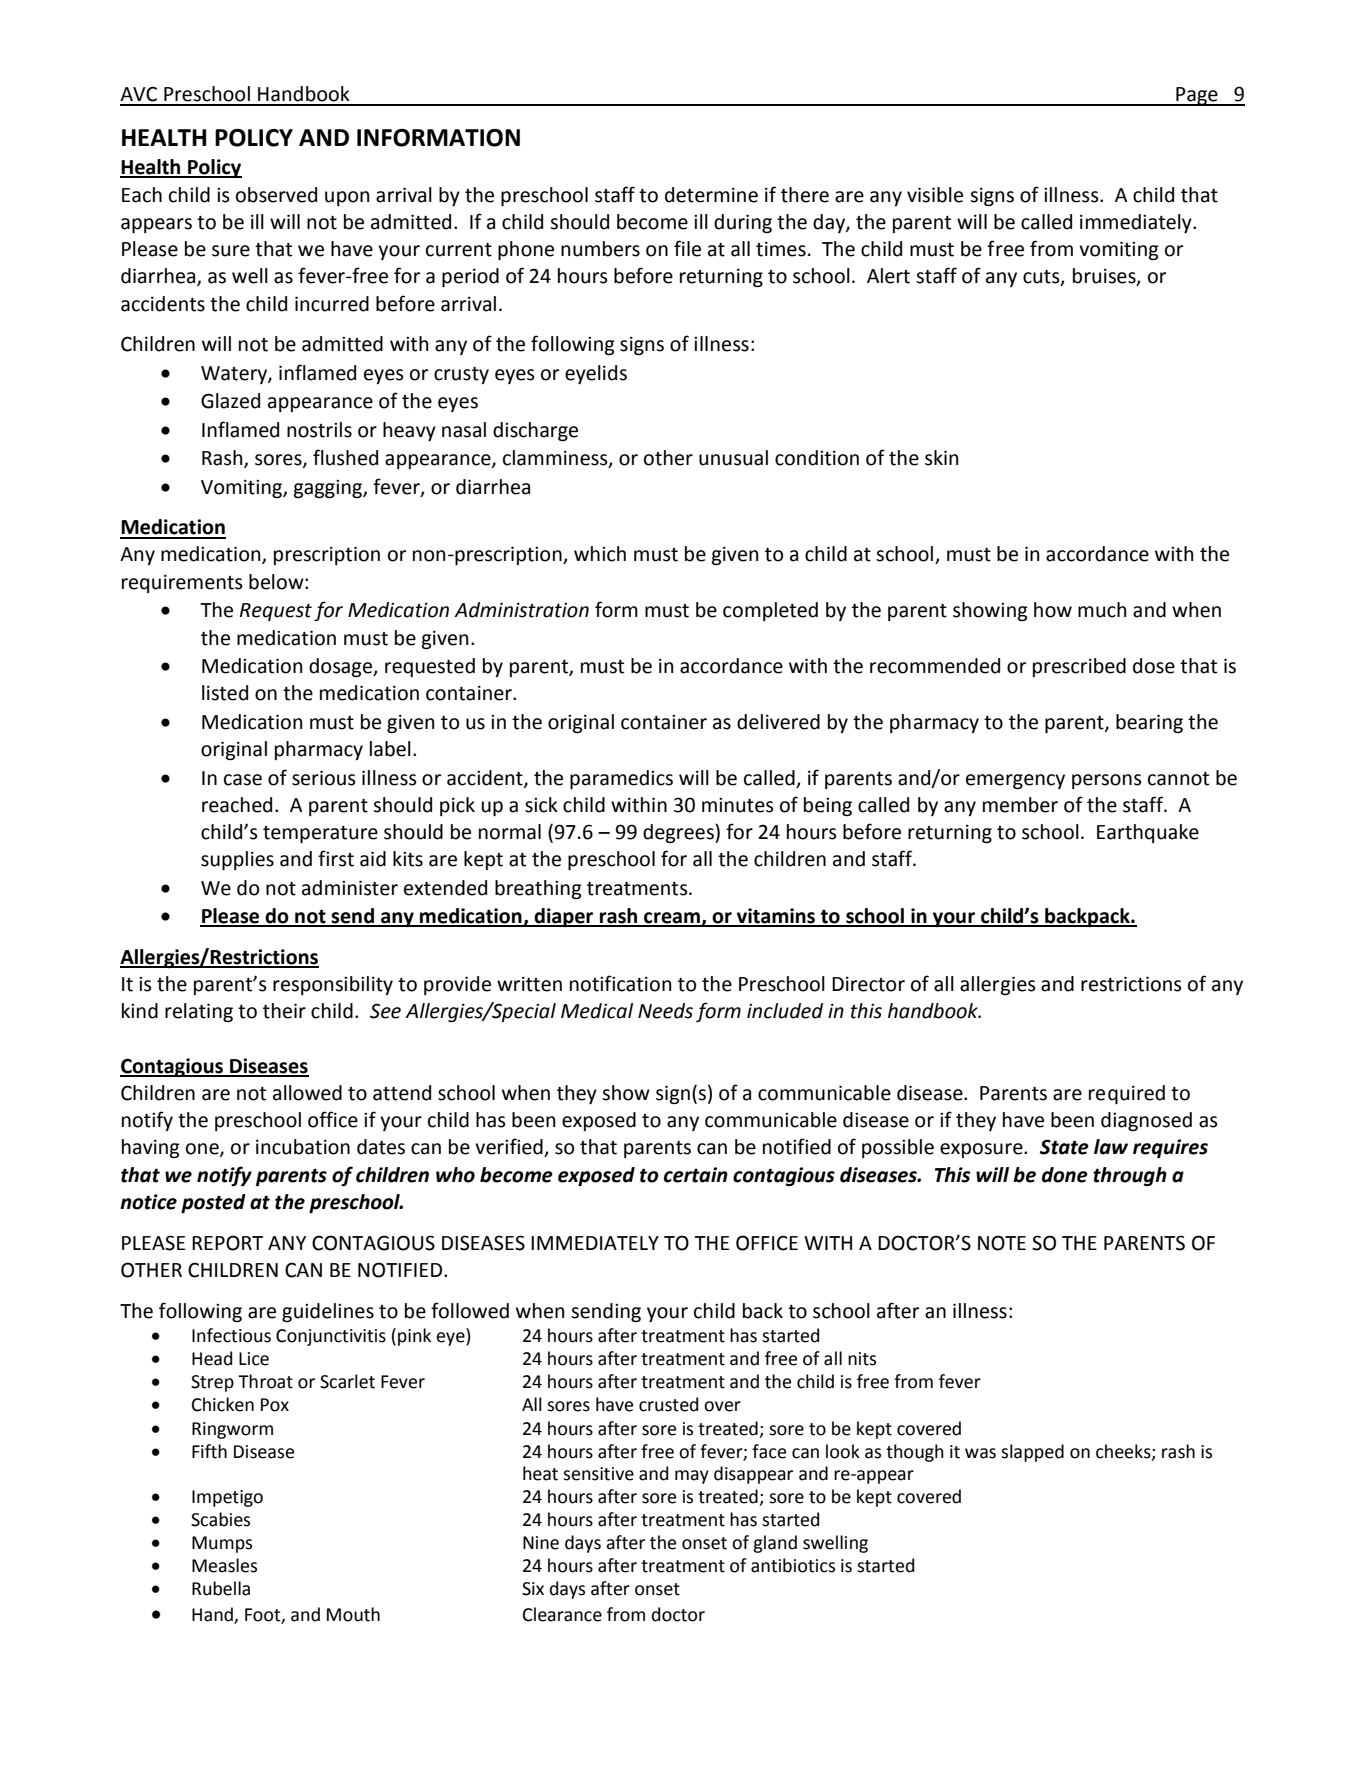  Describe the element at coordinates (182, 583) in the screenshot. I see `requirements` at that location.
